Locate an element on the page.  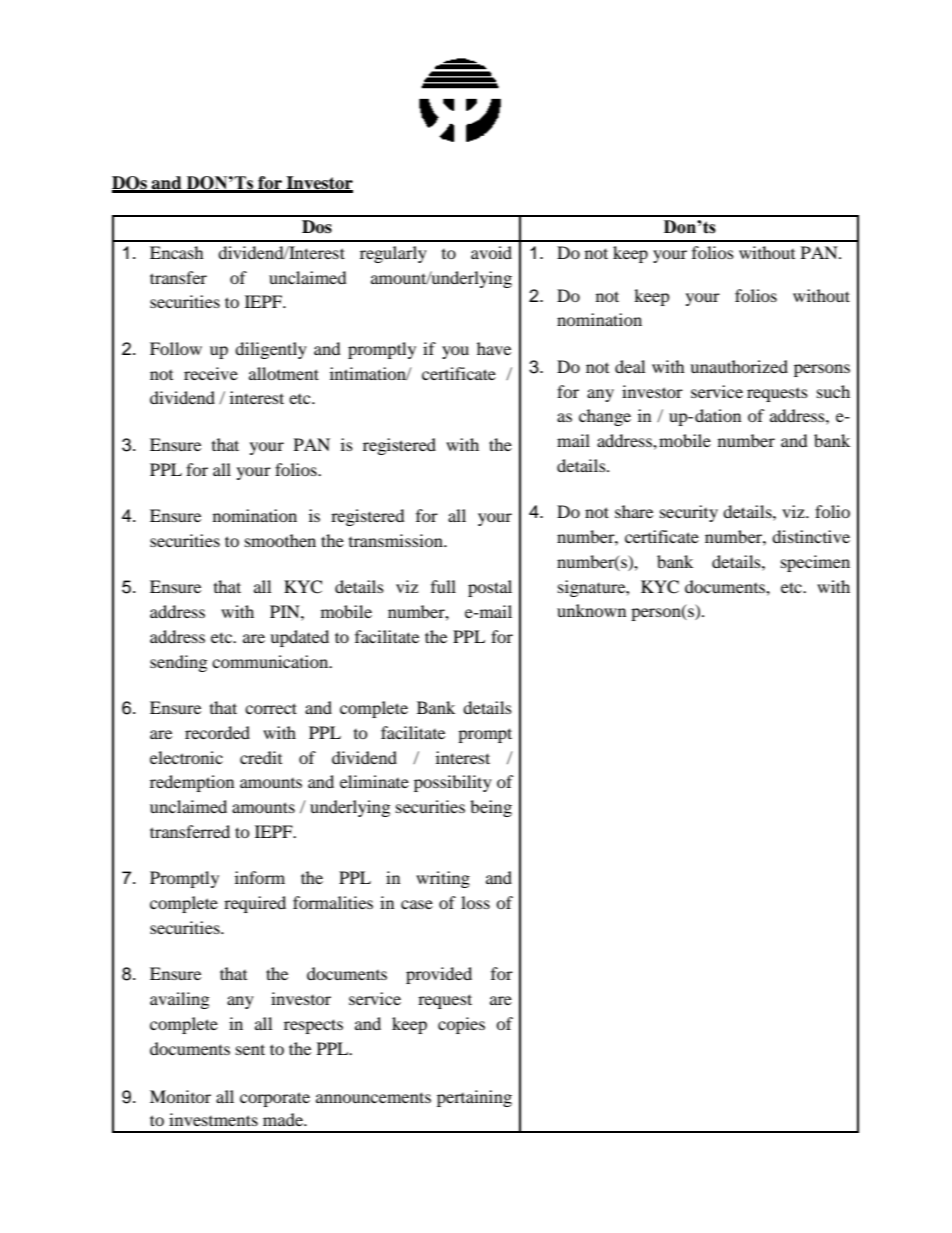
unauthorized is located at coordinates (739, 366).
